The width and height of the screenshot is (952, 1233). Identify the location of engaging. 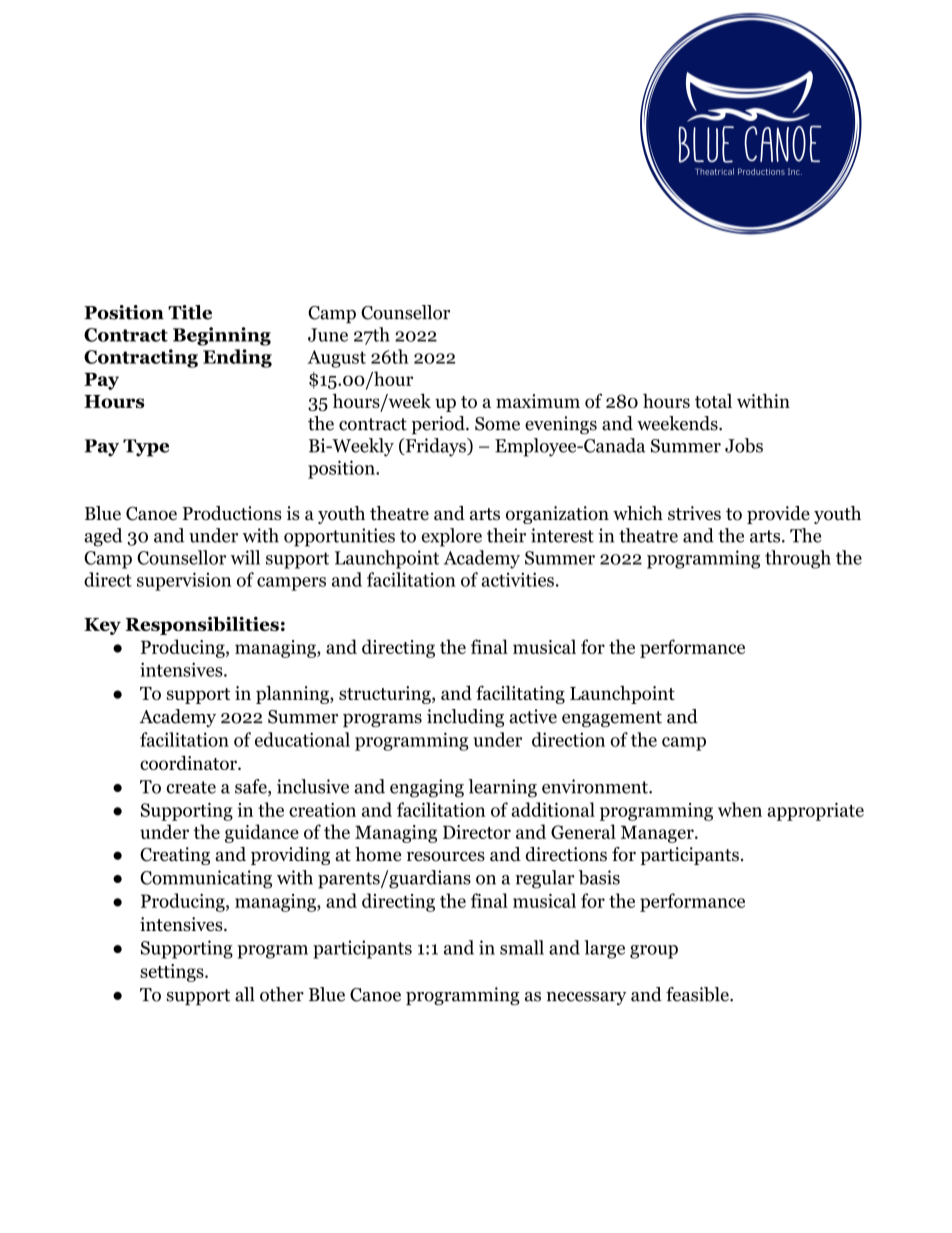
(427, 788).
